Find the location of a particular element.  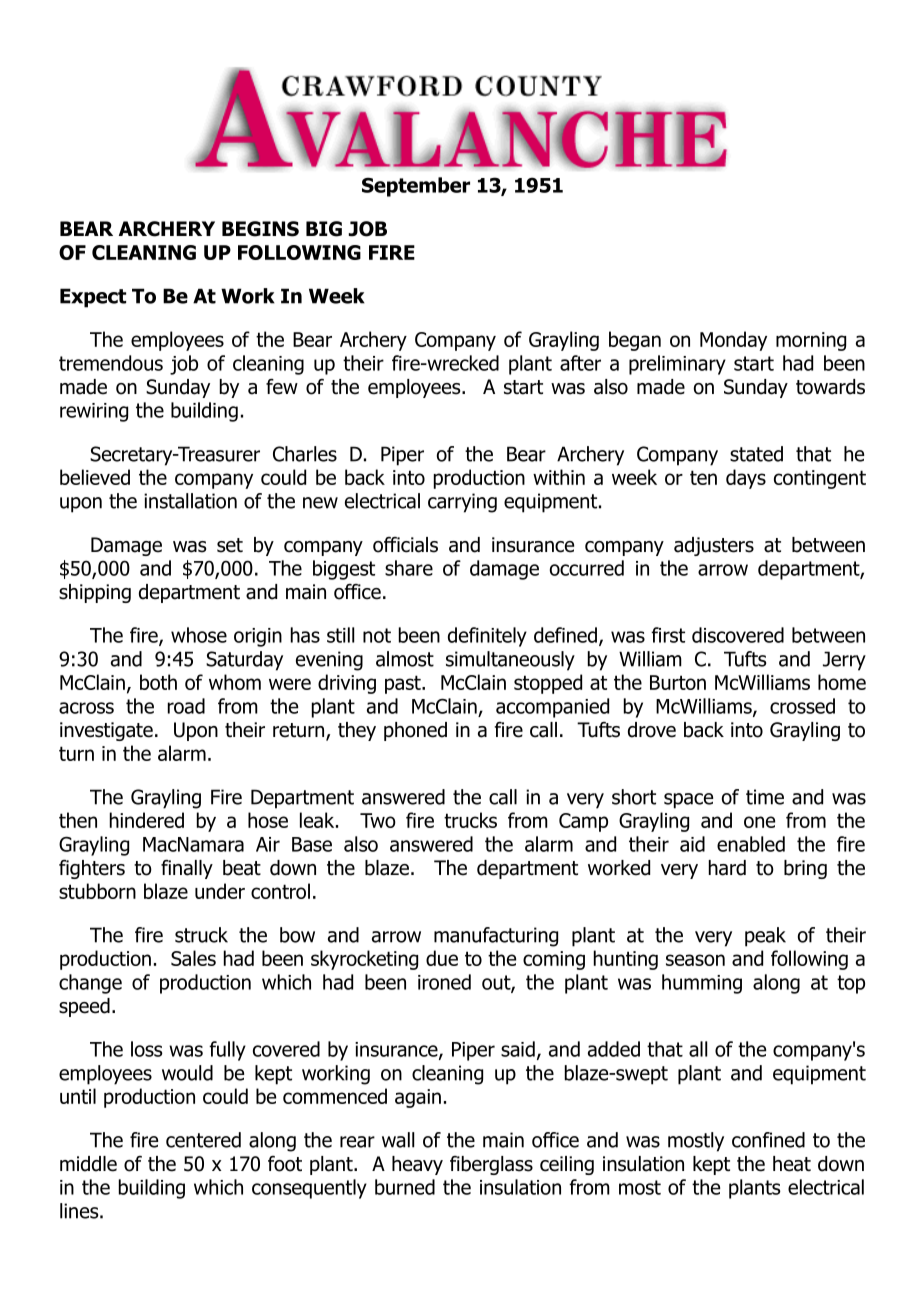

Monday is located at coordinates (733, 341).
